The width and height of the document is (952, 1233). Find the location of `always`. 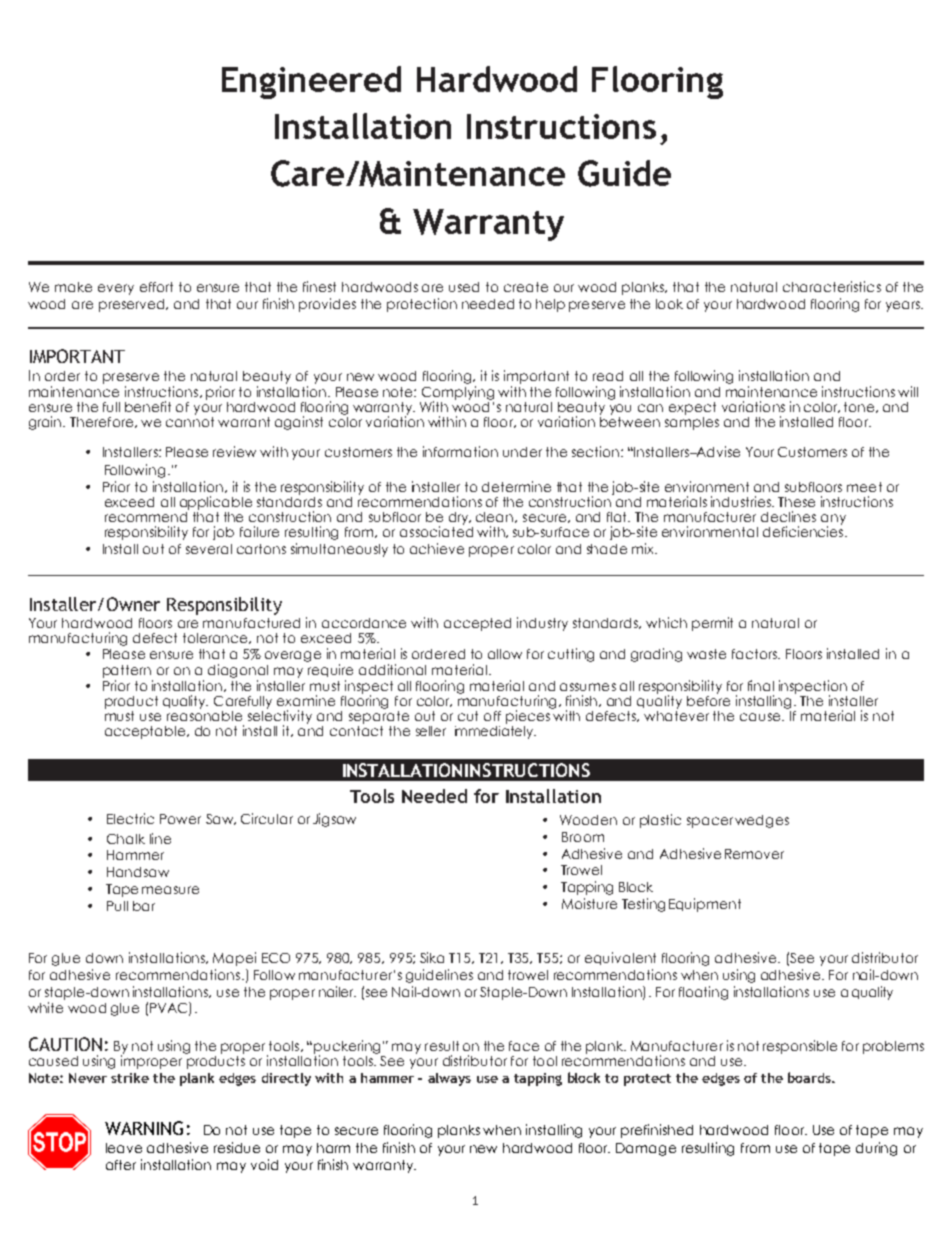

always is located at coordinates (449, 1079).
